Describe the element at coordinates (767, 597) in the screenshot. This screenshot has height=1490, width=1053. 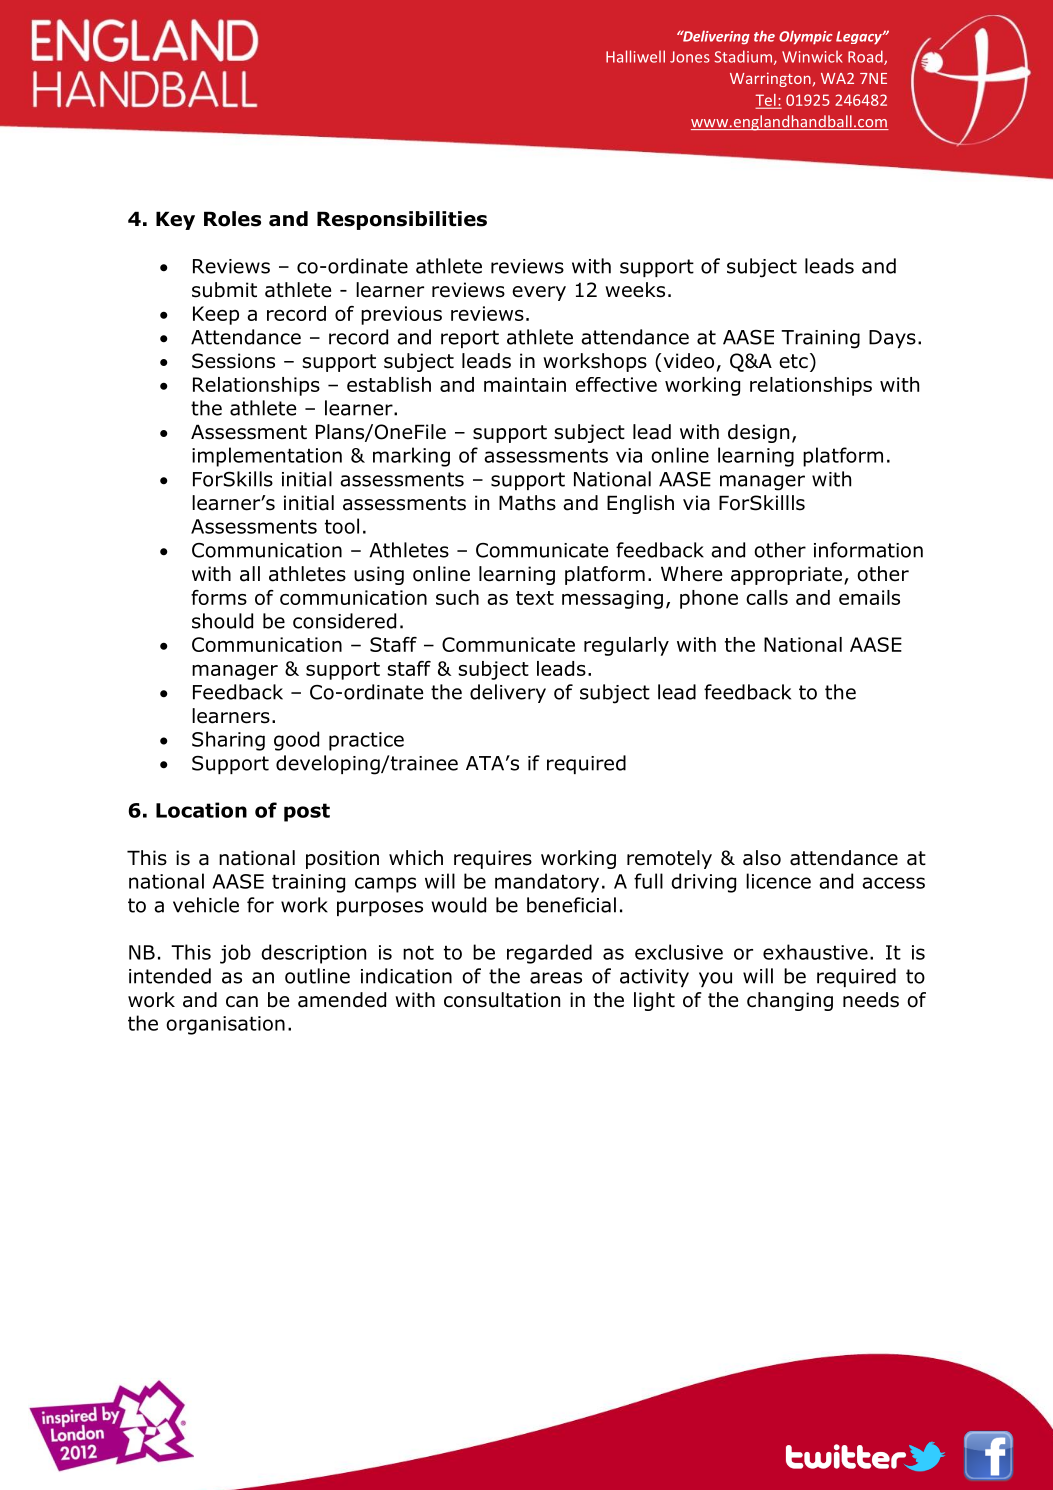
I see `calls` at that location.
